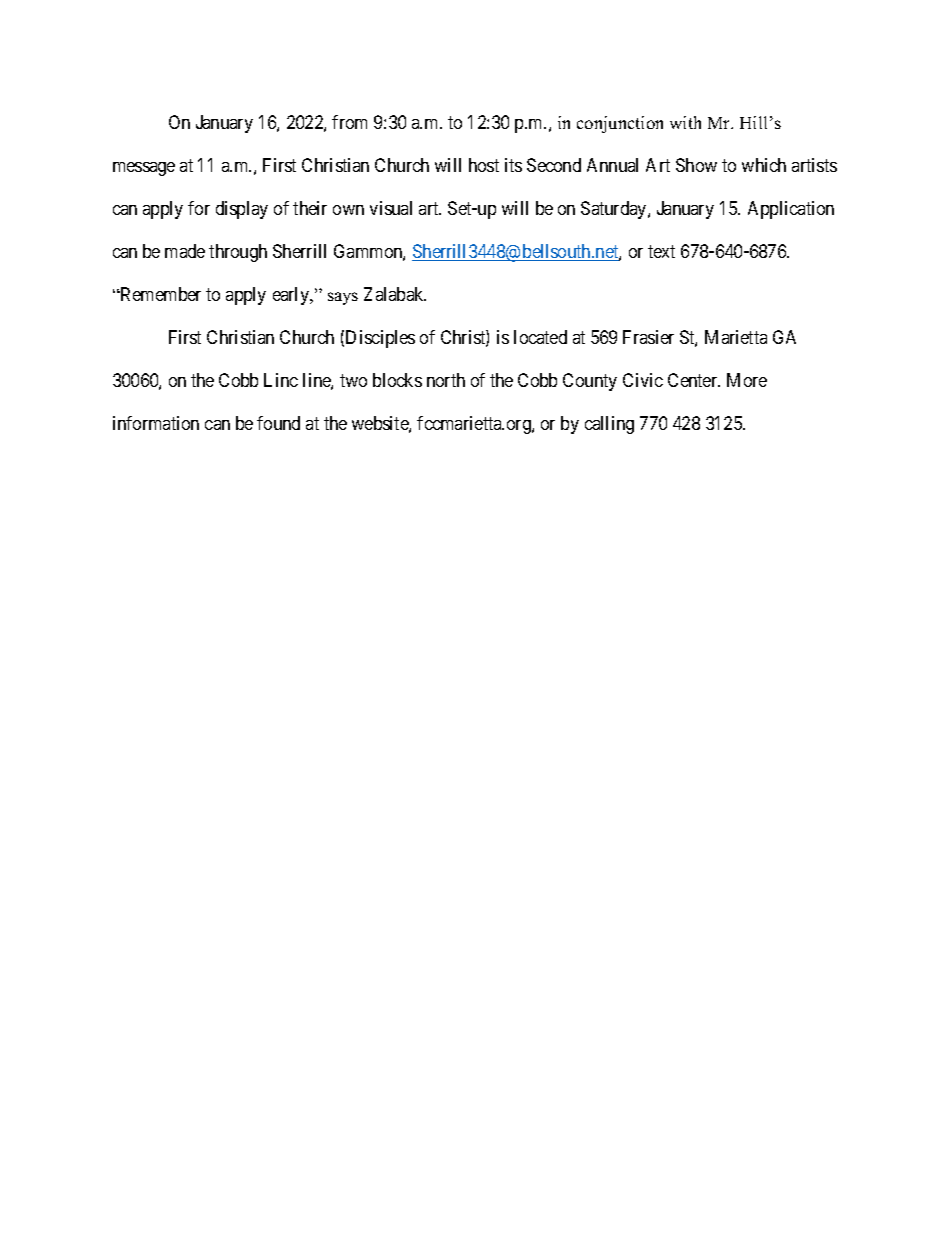 Image resolution: width=952 pixels, height=1233 pixels. Describe the element at coordinates (620, 124) in the screenshot. I see `conjunction` at that location.
